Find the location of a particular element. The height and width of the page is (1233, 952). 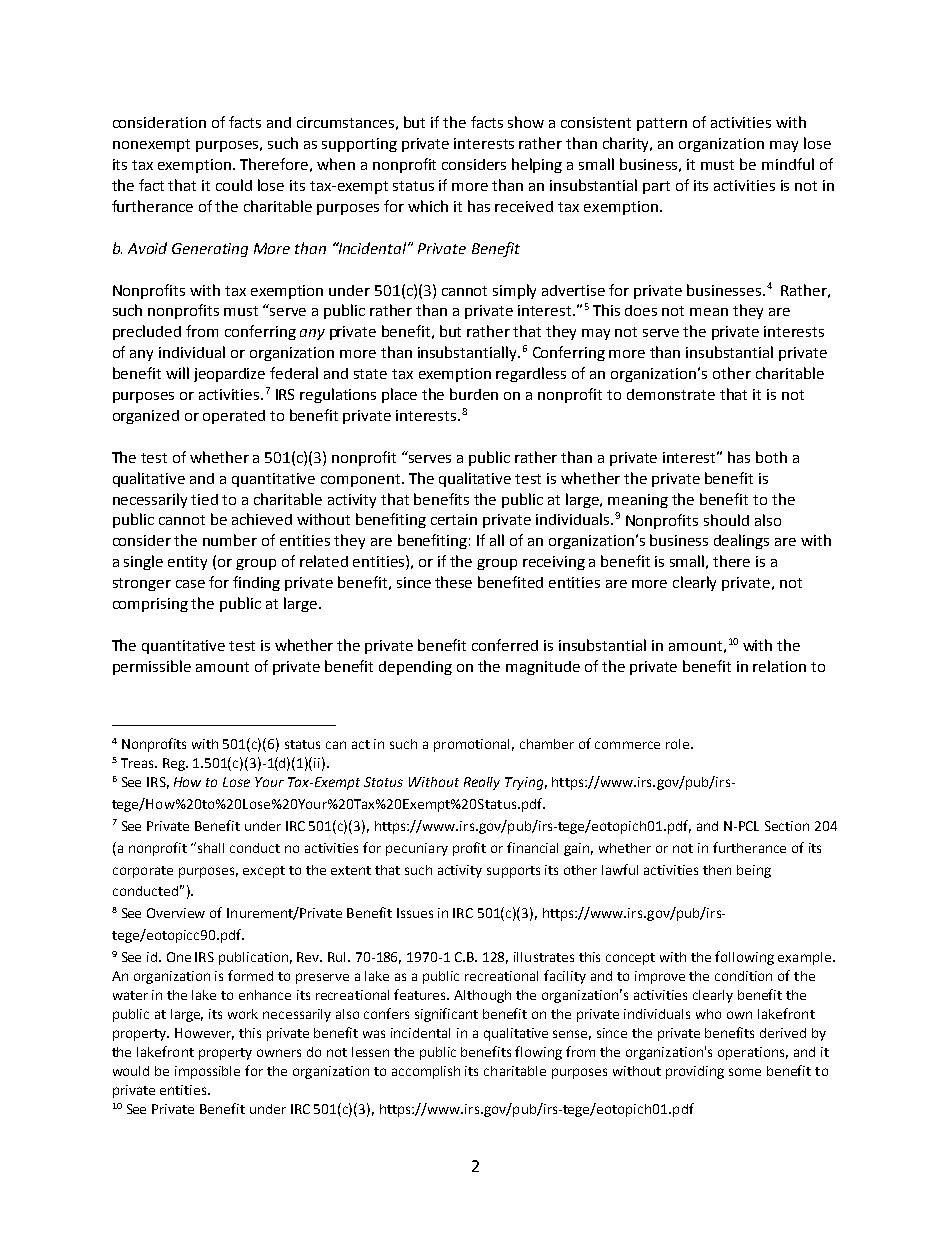

show is located at coordinates (526, 122).
